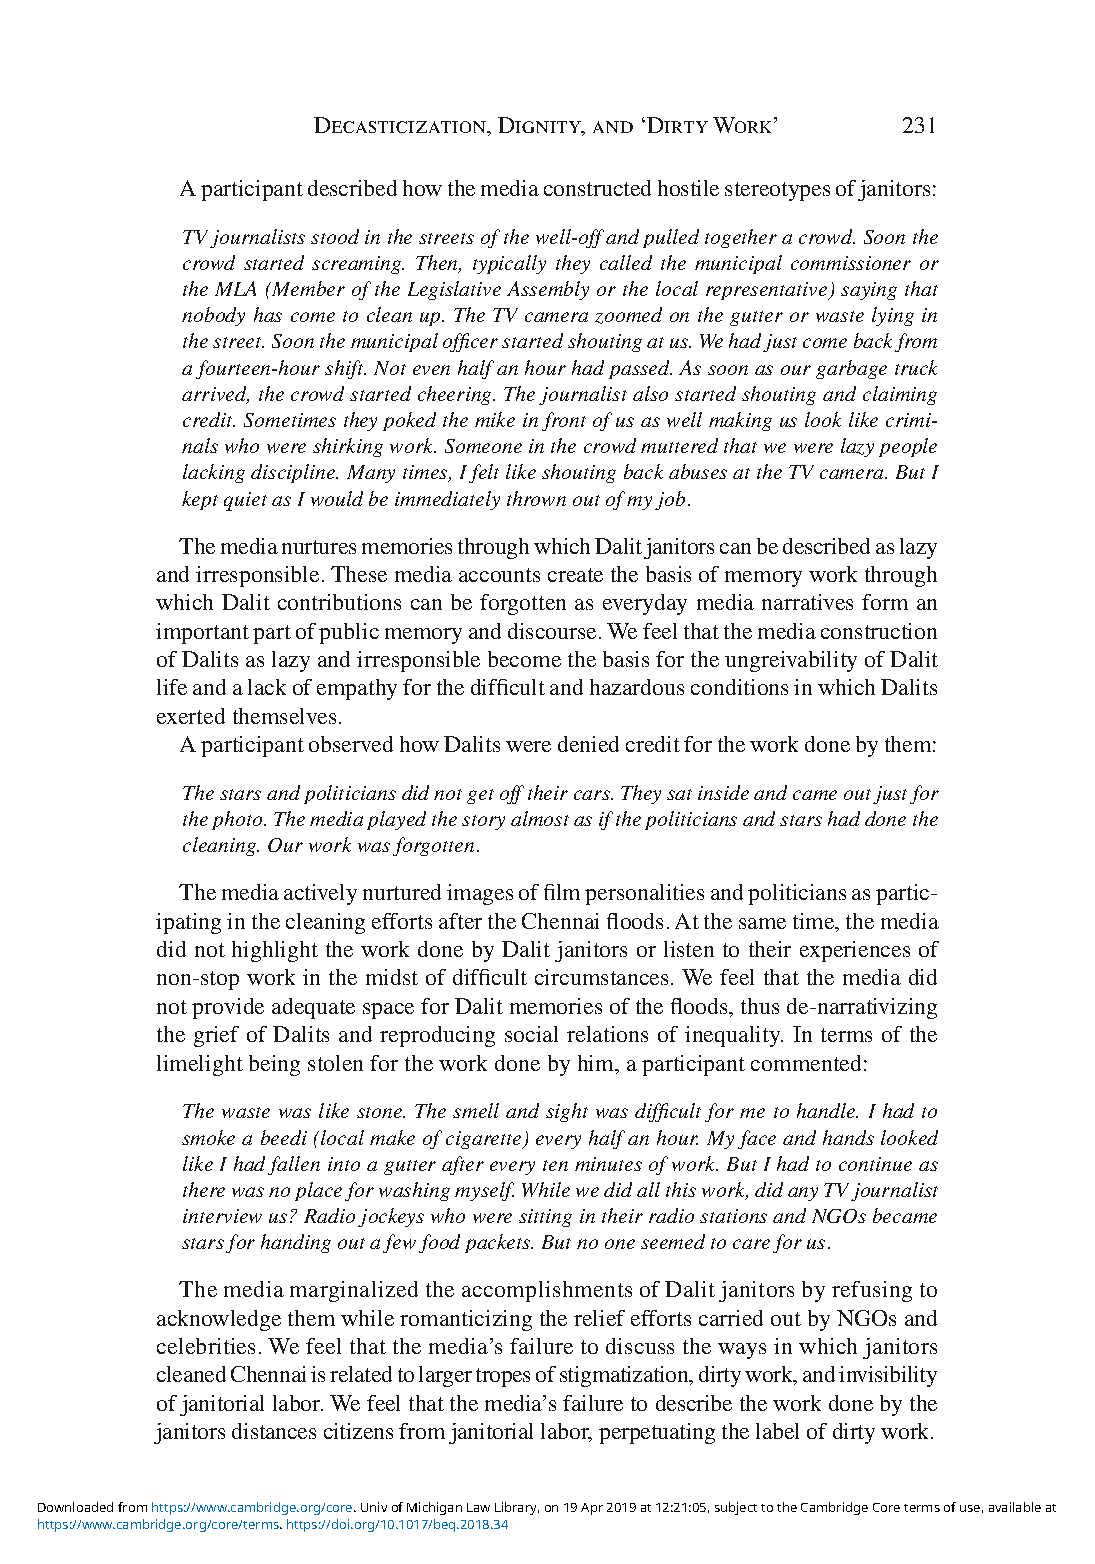  Describe the element at coordinates (541, 126) in the screenshot. I see `Dignity` at that location.
